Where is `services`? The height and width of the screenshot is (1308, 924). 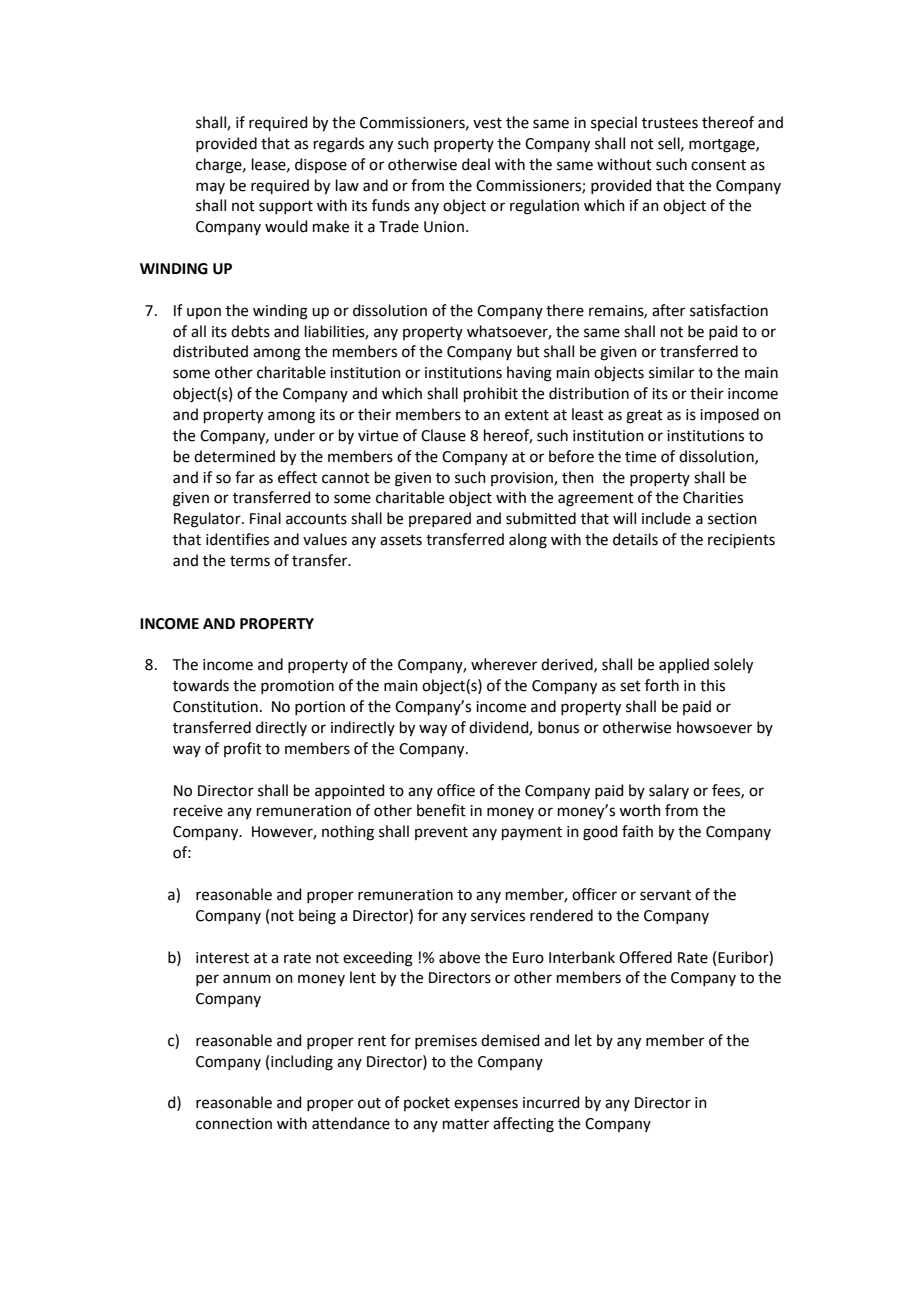 services is located at coordinates (498, 916).
